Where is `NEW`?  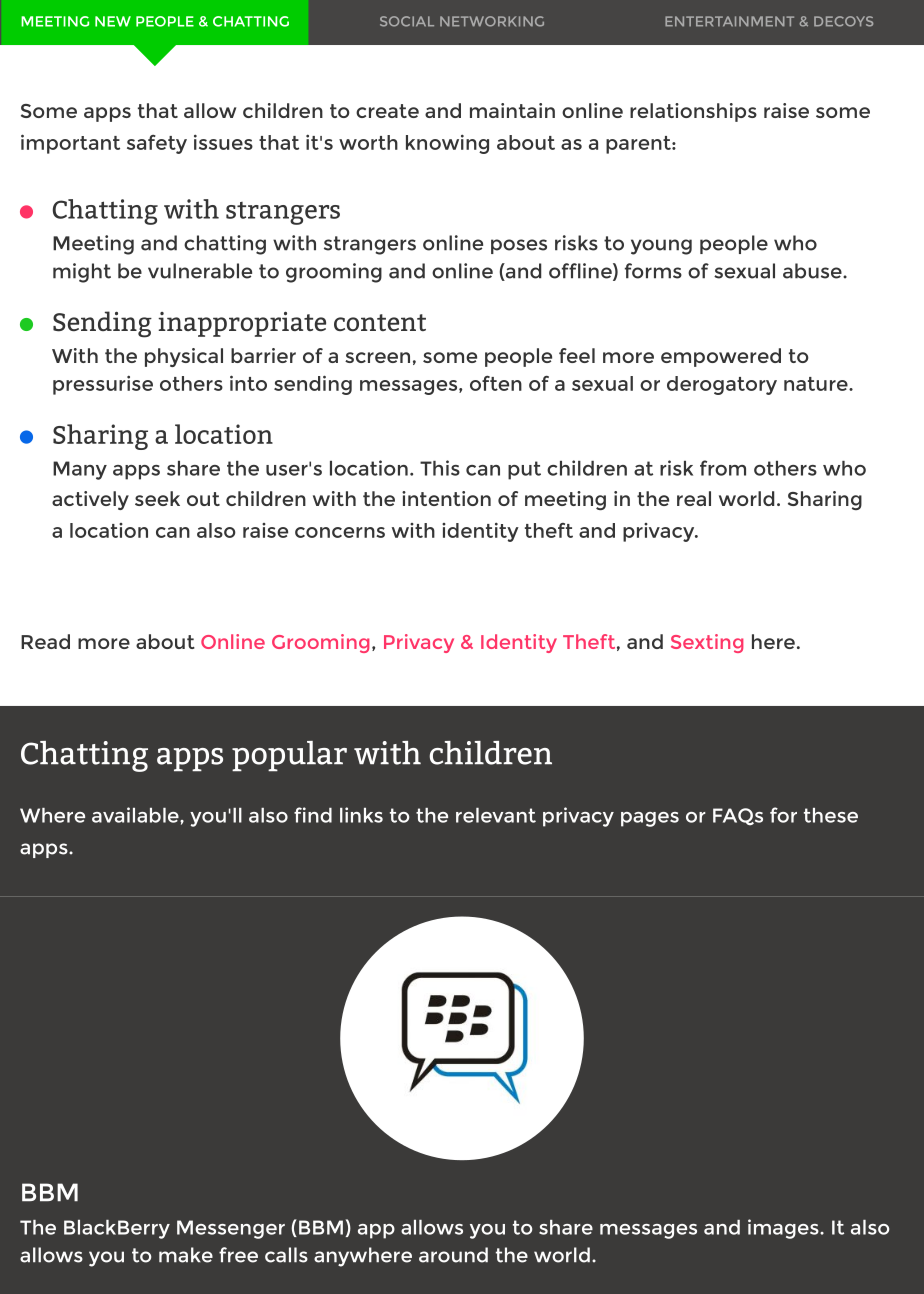
NEW is located at coordinates (113, 21).
